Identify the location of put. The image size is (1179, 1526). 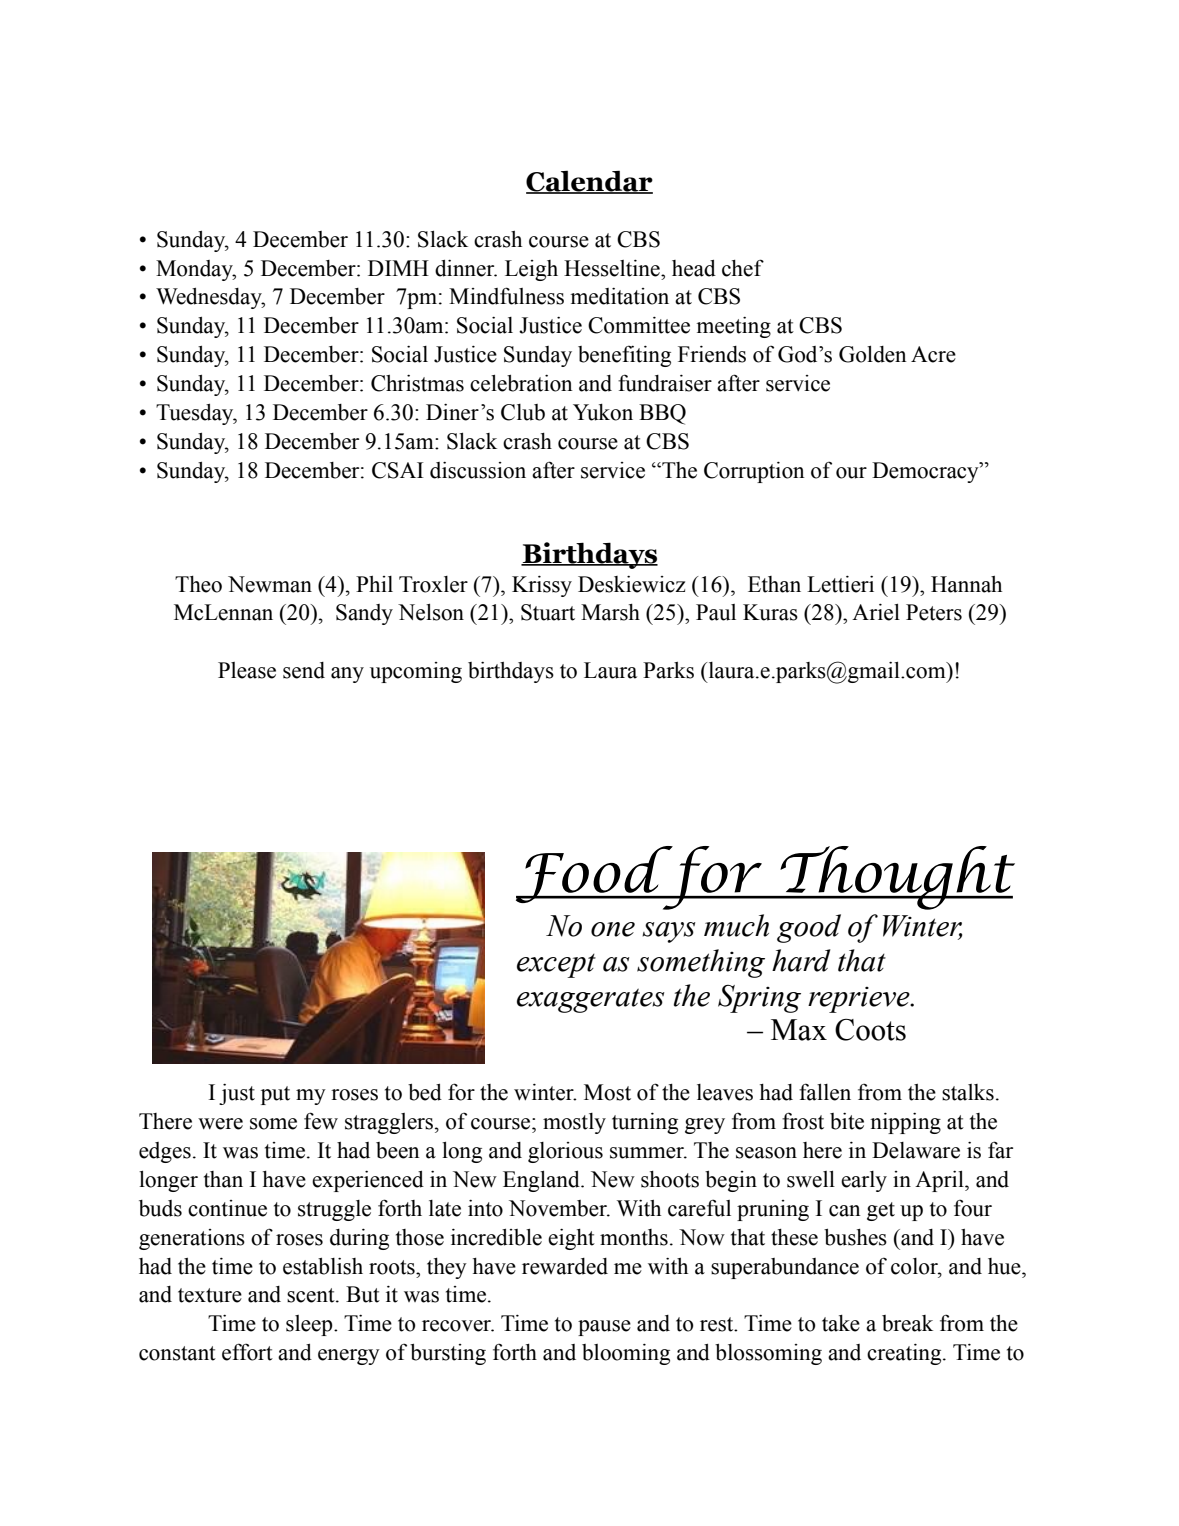
(275, 1095).
